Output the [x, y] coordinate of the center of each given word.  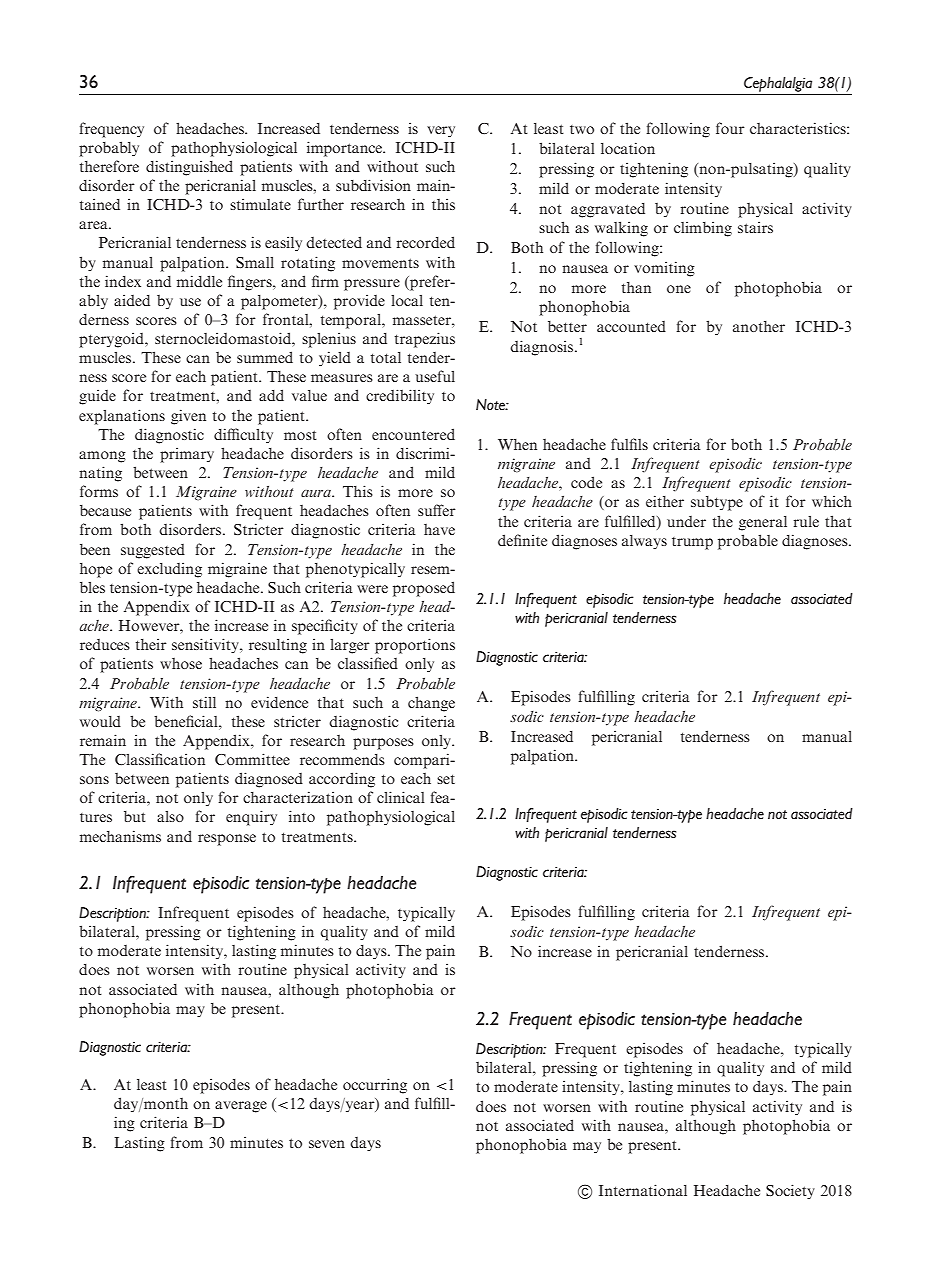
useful [435, 376]
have [439, 529]
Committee [252, 759]
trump [692, 543]
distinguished [189, 168]
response [227, 840]
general [763, 523]
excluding [169, 570]
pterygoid [112, 340]
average [241, 1107]
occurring [375, 1086]
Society [790, 1192]
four [730, 128]
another [759, 326]
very [441, 132]
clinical [401, 797]
